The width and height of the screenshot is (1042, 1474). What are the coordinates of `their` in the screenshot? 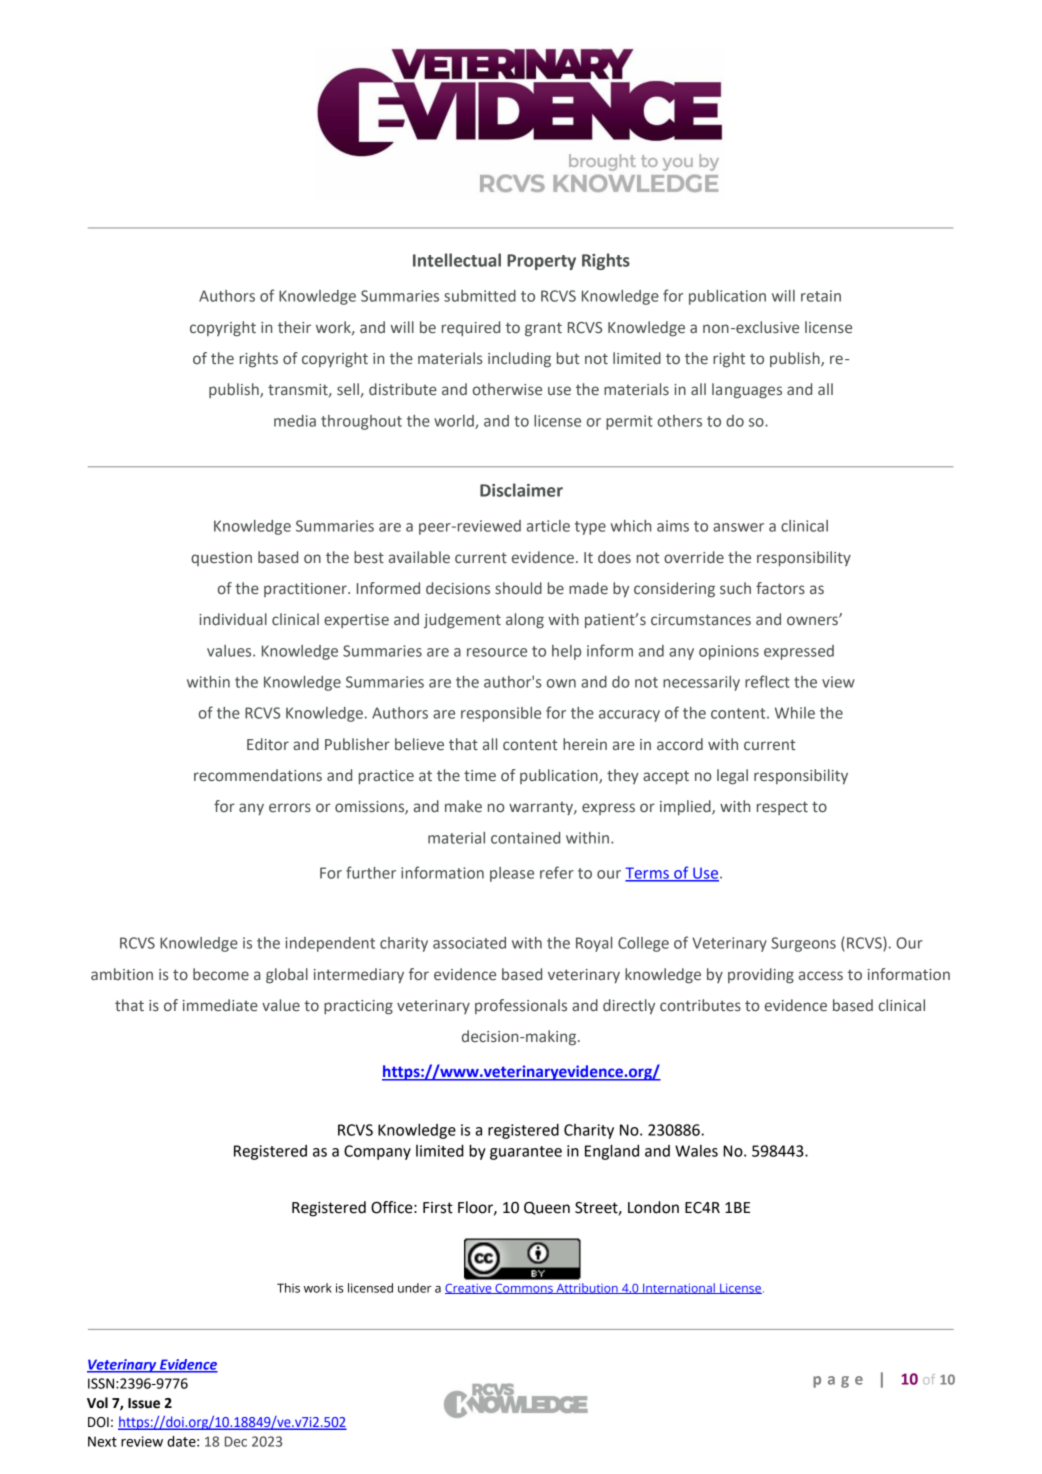 It's located at (294, 327).
